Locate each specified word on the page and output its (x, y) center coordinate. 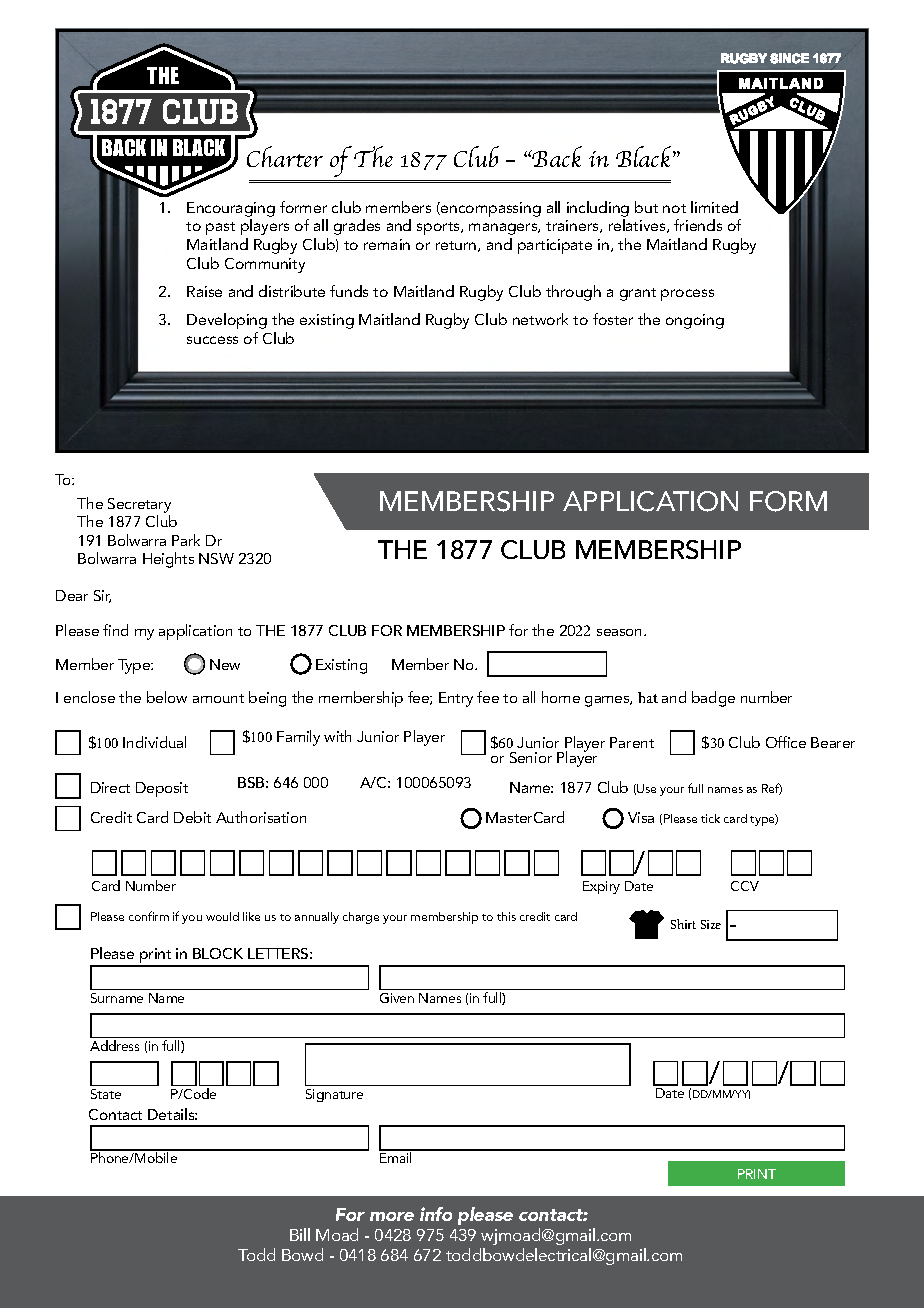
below (167, 697)
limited (714, 207)
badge (713, 699)
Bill (300, 1234)
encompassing (490, 209)
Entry (456, 699)
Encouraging (231, 209)
